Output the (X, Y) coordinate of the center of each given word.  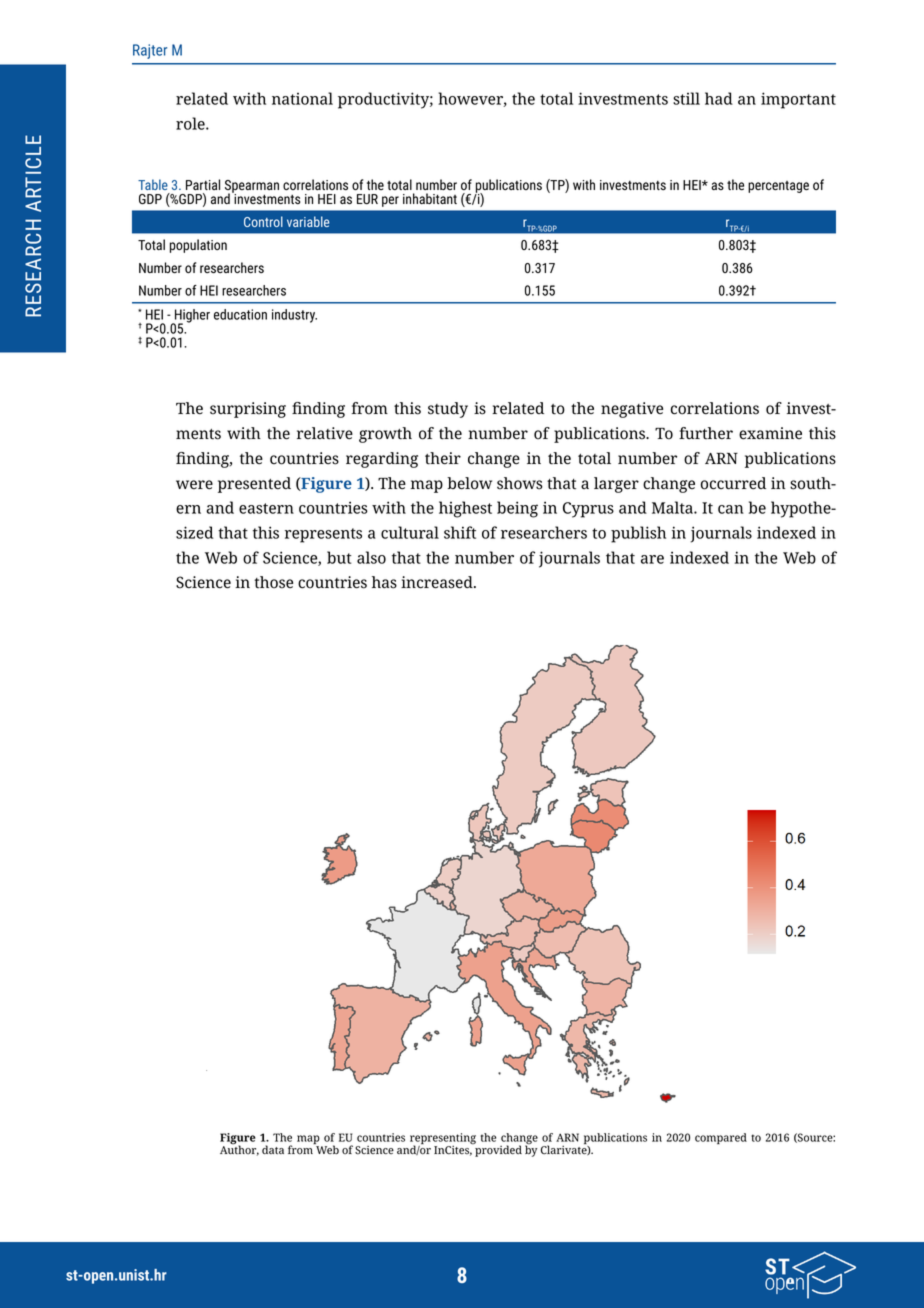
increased (438, 582)
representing (443, 1140)
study (448, 410)
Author (239, 1149)
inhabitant (430, 198)
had (719, 98)
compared (721, 1138)
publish (638, 534)
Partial (203, 184)
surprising (248, 410)
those (273, 582)
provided (497, 1150)
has (384, 582)
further (706, 433)
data (273, 1150)
